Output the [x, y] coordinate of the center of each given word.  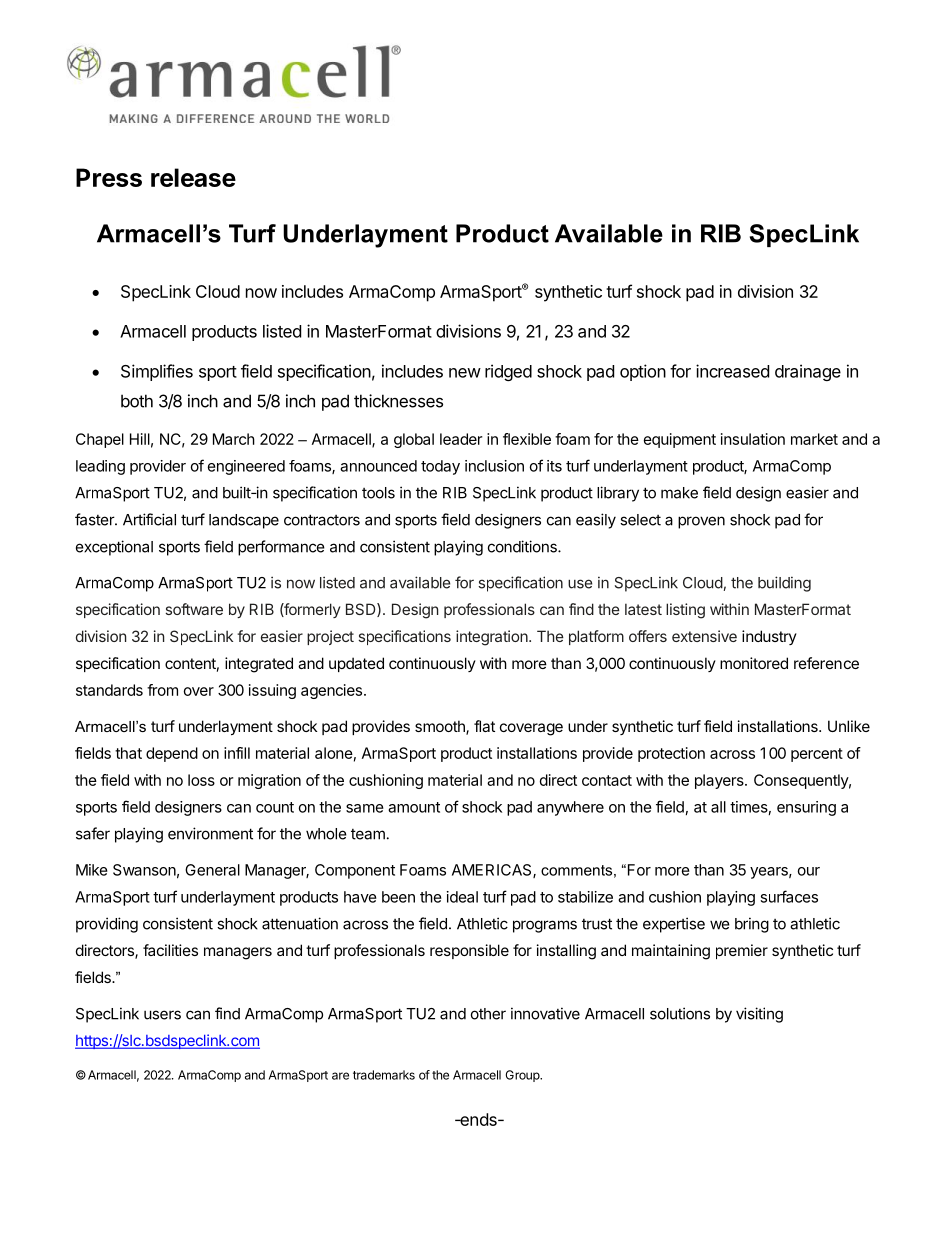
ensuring [806, 808]
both [137, 401]
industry [769, 637]
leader [461, 439]
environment [210, 833]
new [465, 373]
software [194, 609]
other [488, 1014]
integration [492, 638]
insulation [753, 439]
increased [732, 371]
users [162, 1015]
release [193, 177]
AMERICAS [493, 871]
